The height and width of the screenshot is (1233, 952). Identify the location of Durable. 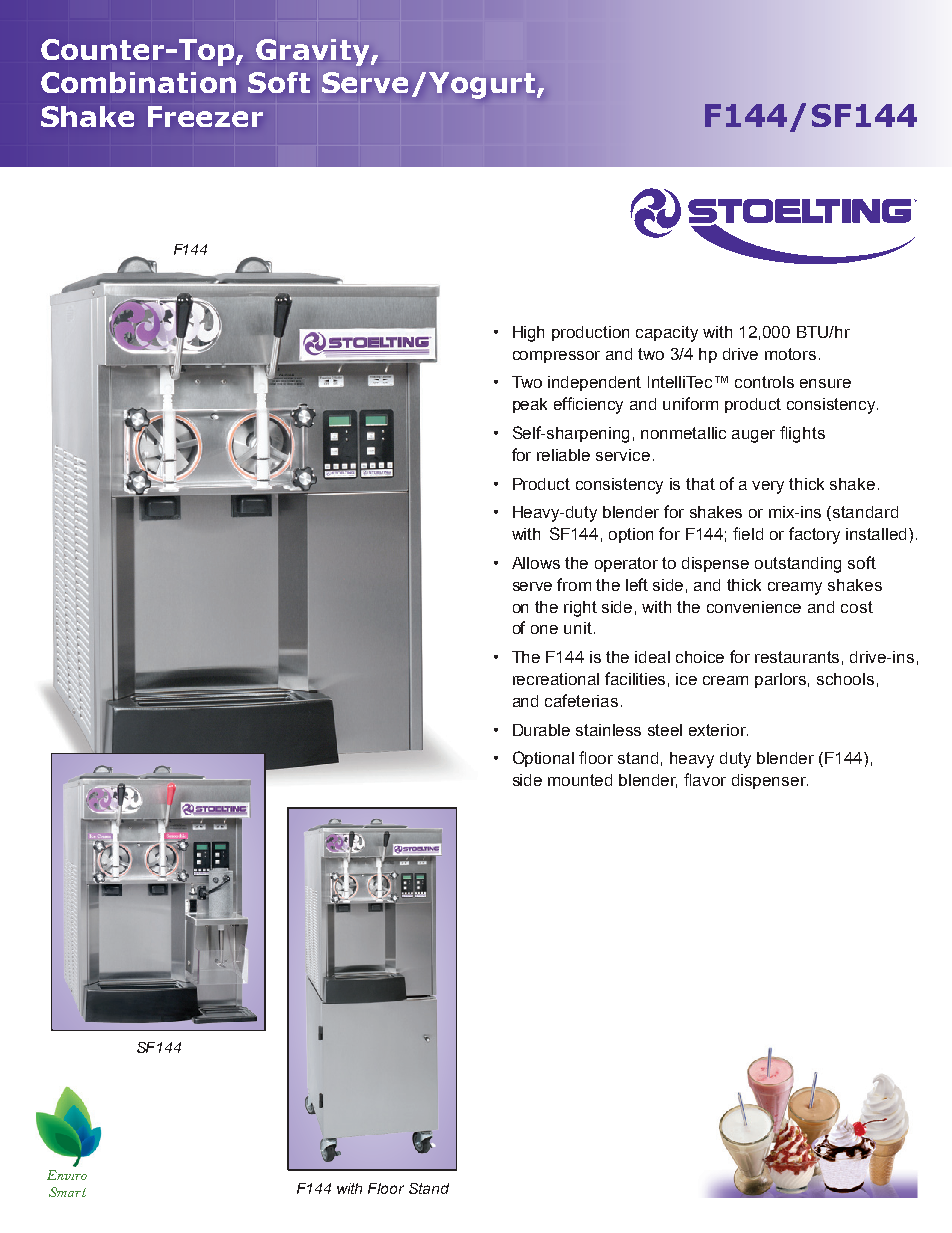
(541, 730).
